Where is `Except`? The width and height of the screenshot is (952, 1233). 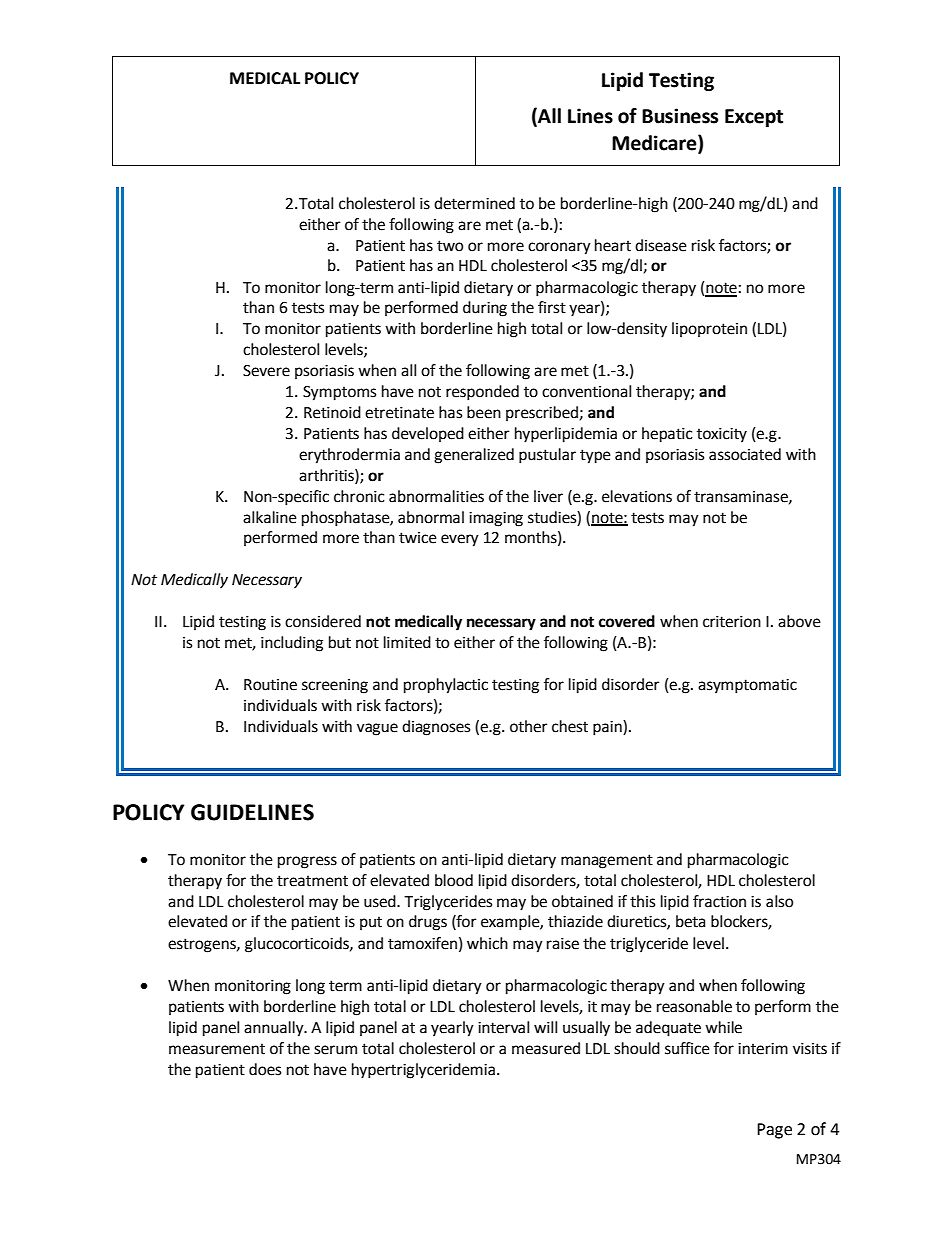 Except is located at coordinates (754, 118).
